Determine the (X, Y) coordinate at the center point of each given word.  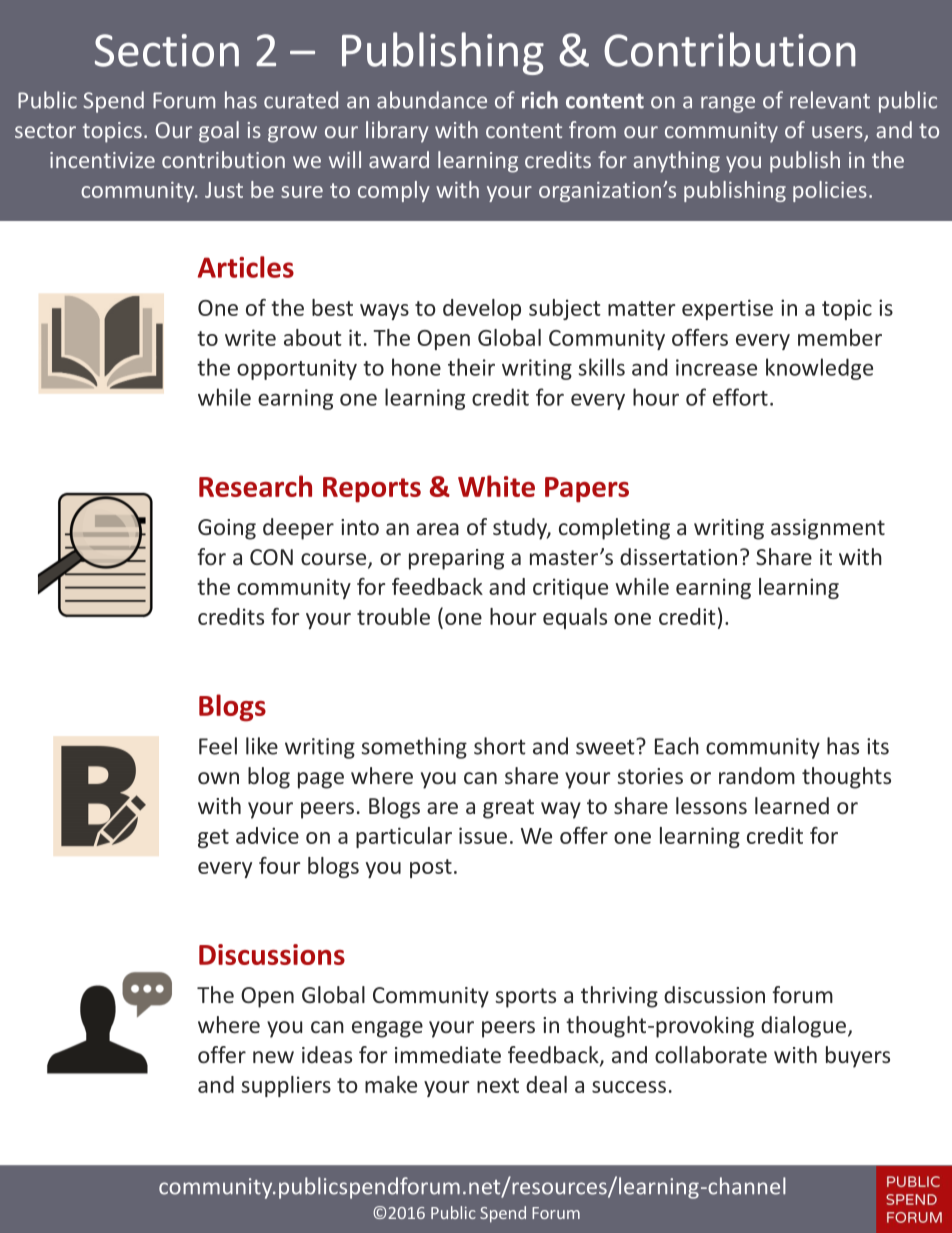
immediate (448, 1054)
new (273, 1057)
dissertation (678, 556)
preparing (456, 559)
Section (167, 50)
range (728, 104)
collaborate (711, 1054)
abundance (432, 100)
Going (227, 529)
